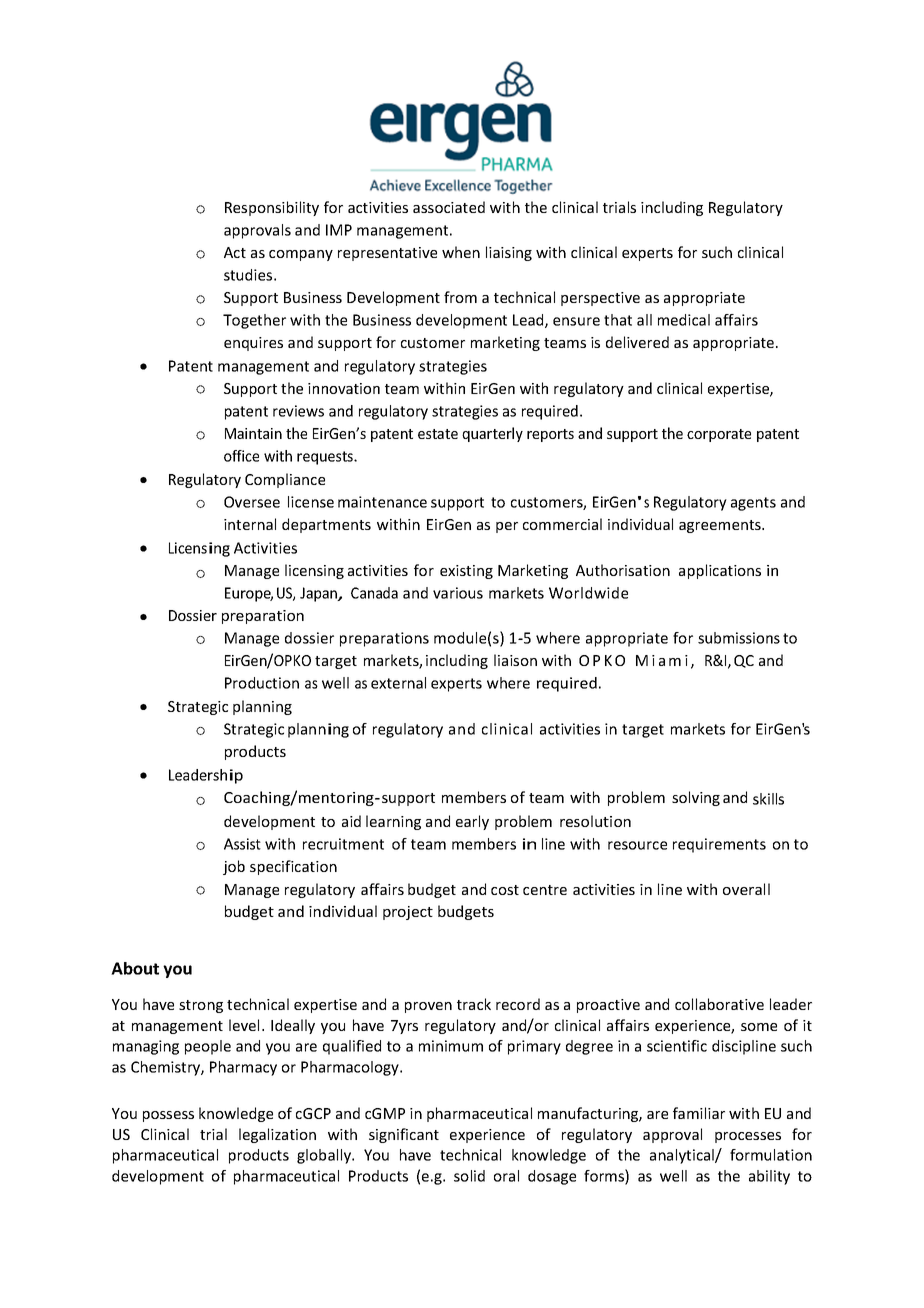 The height and width of the page is (1308, 924). Describe the element at coordinates (719, 1004) in the page. I see `collaborative` at that location.
